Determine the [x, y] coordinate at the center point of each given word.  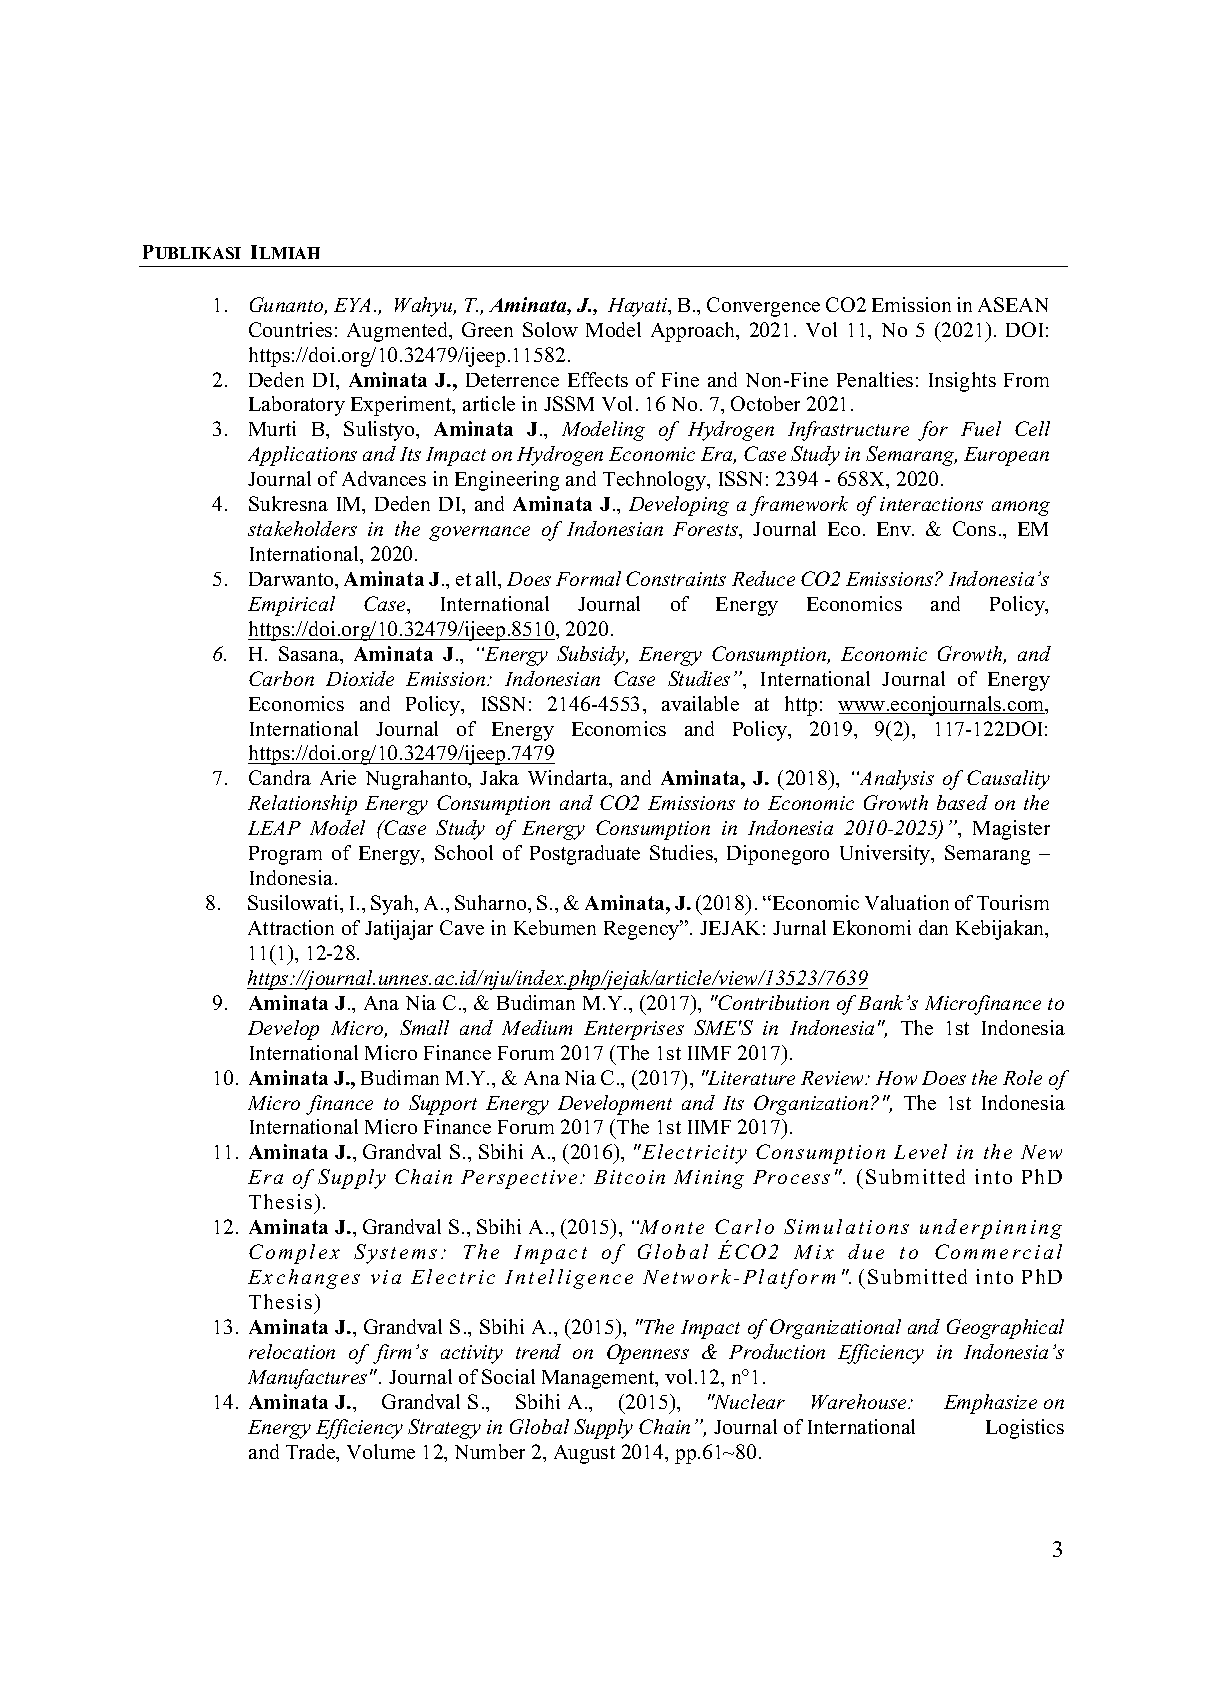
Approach [694, 332]
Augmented [399, 332]
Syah [394, 905]
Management [599, 1379]
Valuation [907, 902]
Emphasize [990, 1404]
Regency [643, 930]
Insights [962, 382]
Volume [381, 1451]
